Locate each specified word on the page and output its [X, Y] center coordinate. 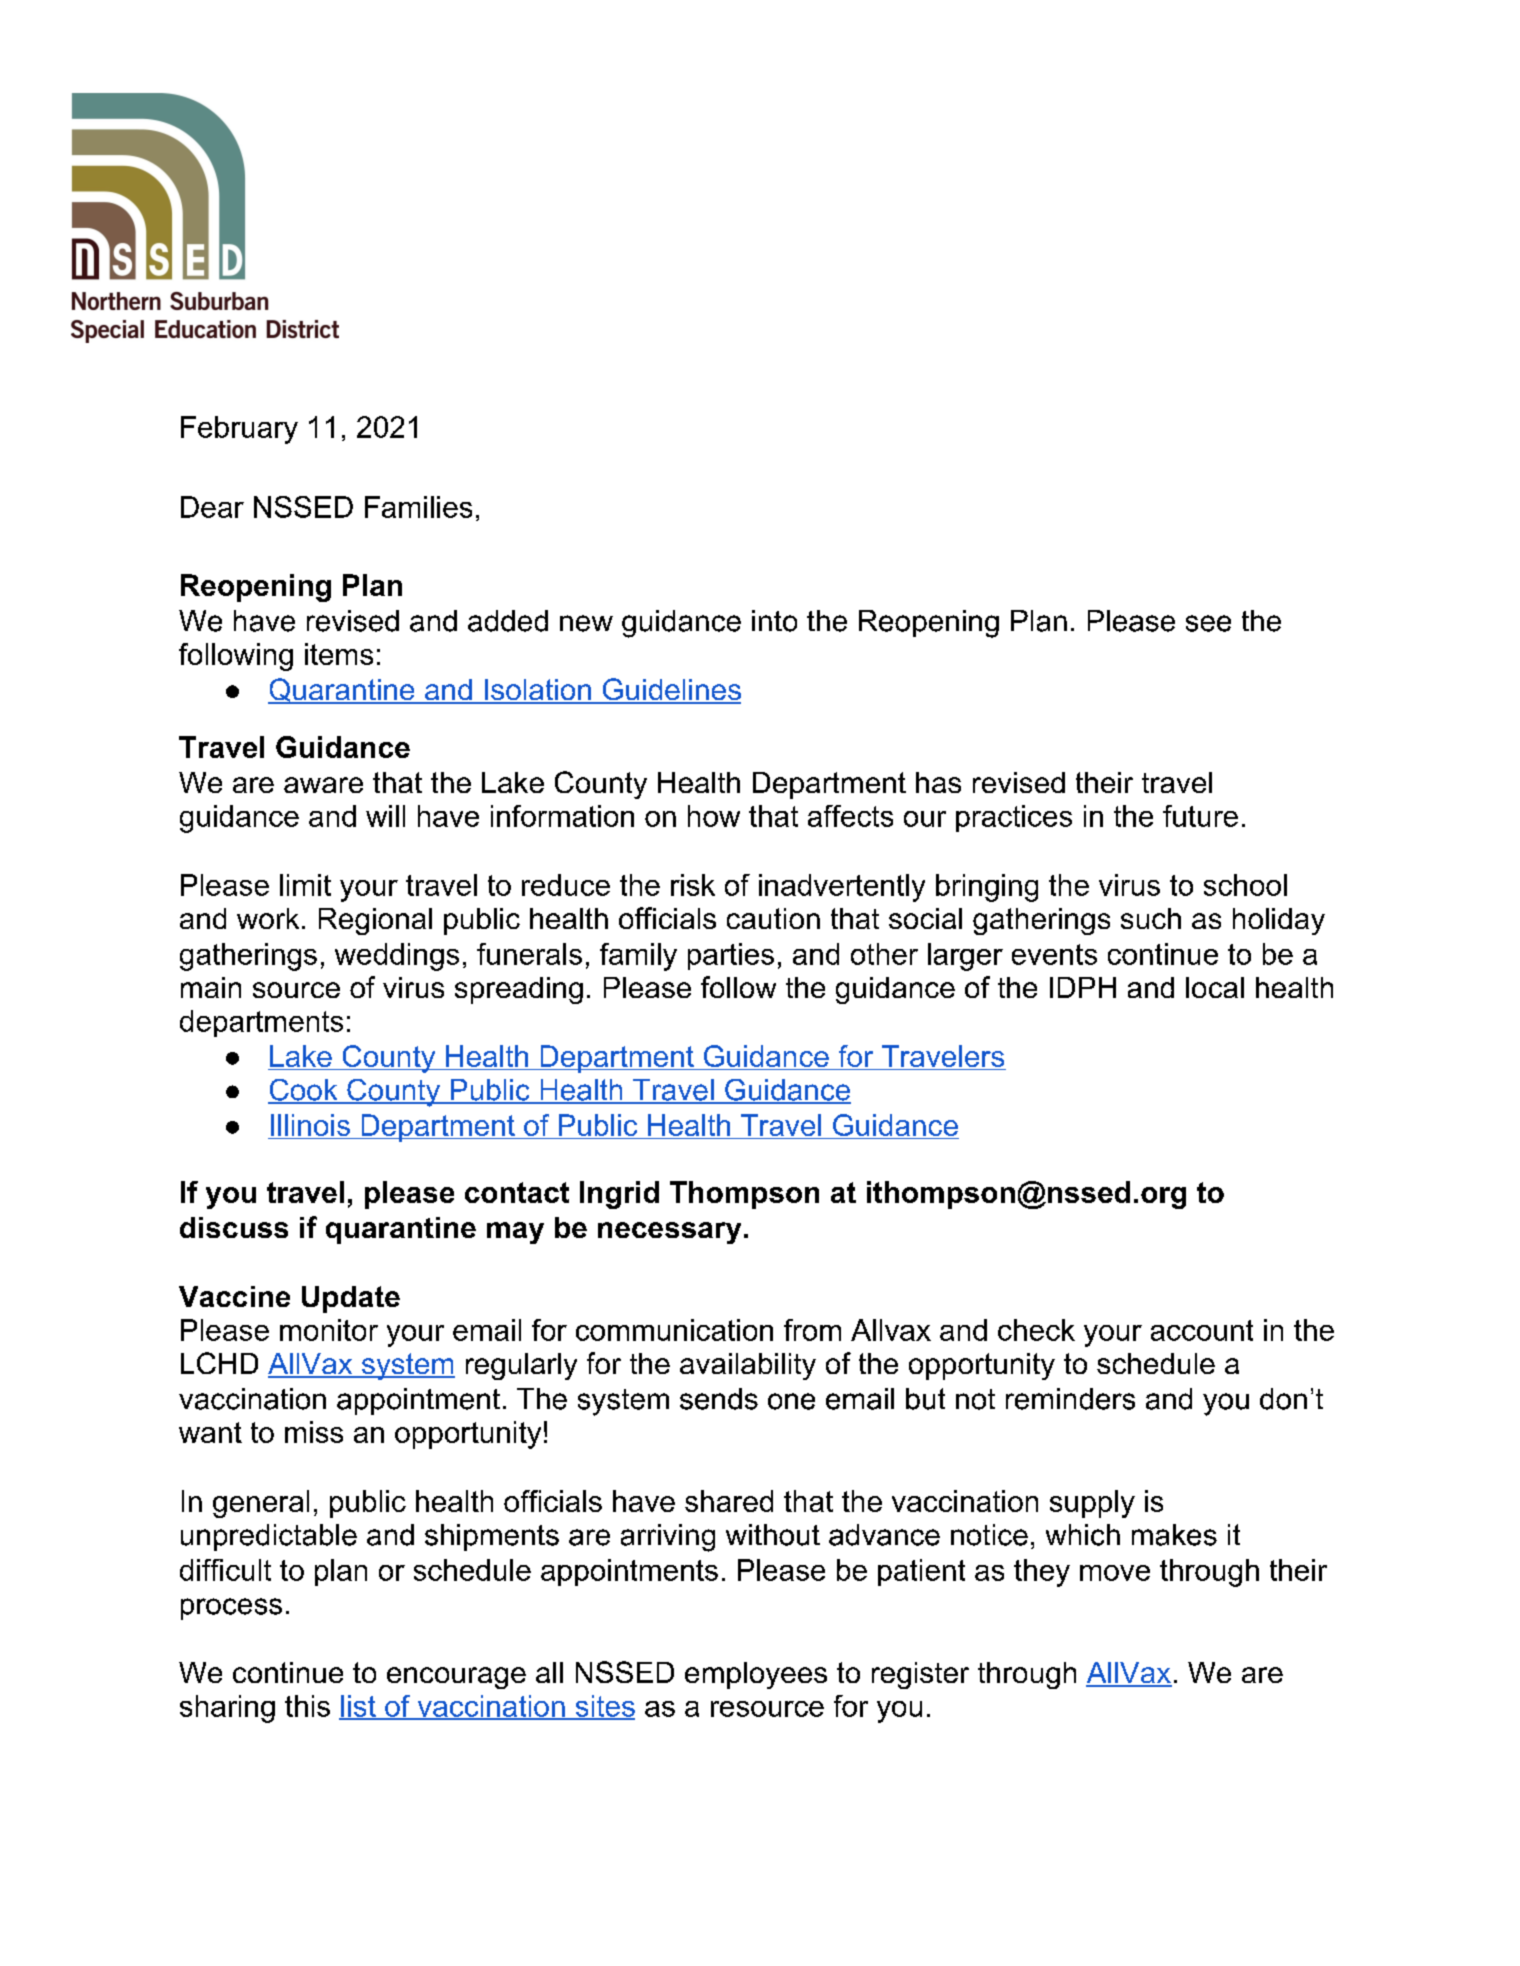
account [1202, 1330]
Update [351, 1299]
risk [693, 885]
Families [418, 507]
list [358, 1707]
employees [756, 1675]
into [774, 621]
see [1208, 623]
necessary [669, 1233]
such [1151, 918]
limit [305, 885]
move [1115, 1573]
